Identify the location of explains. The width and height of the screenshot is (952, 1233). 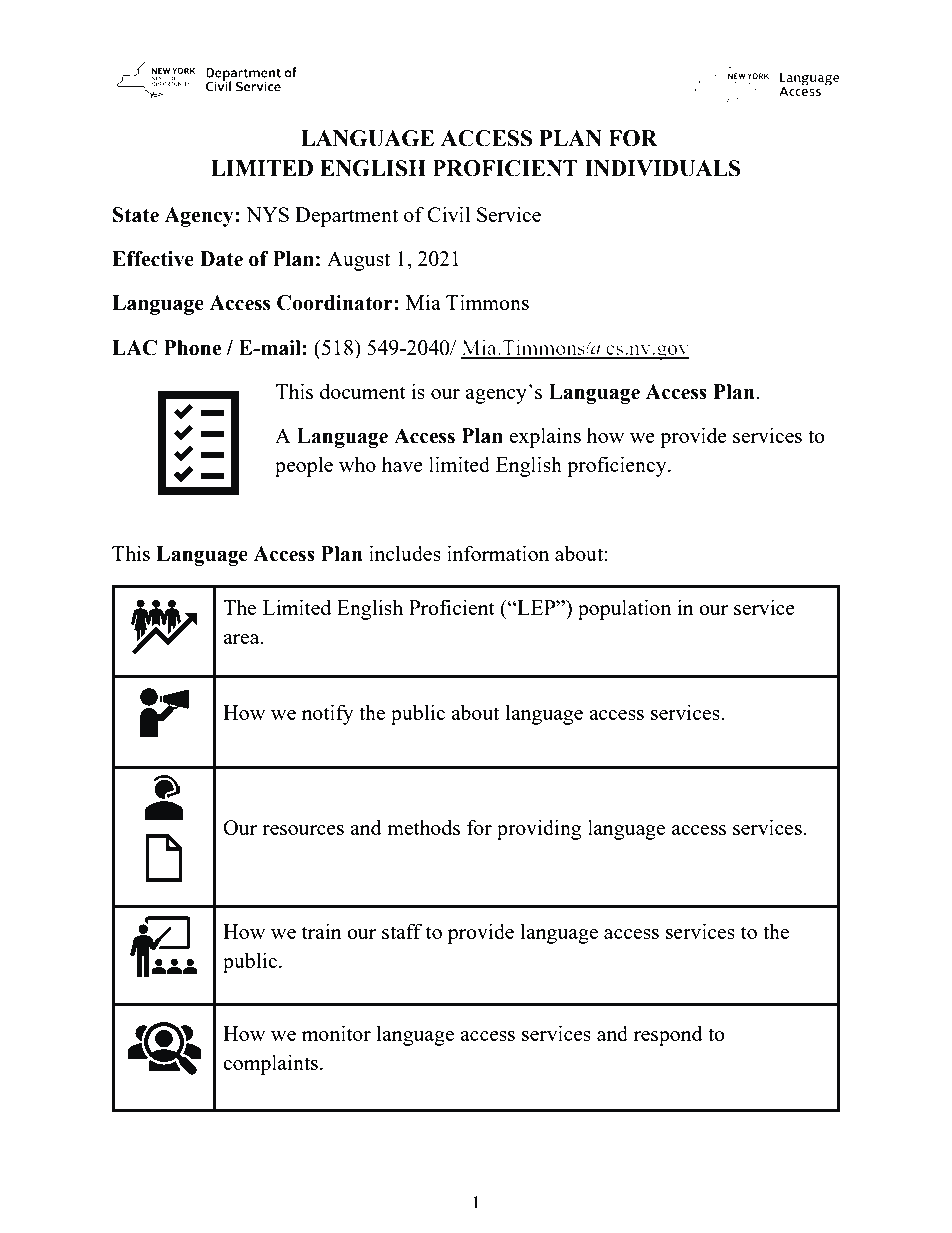
(545, 437).
